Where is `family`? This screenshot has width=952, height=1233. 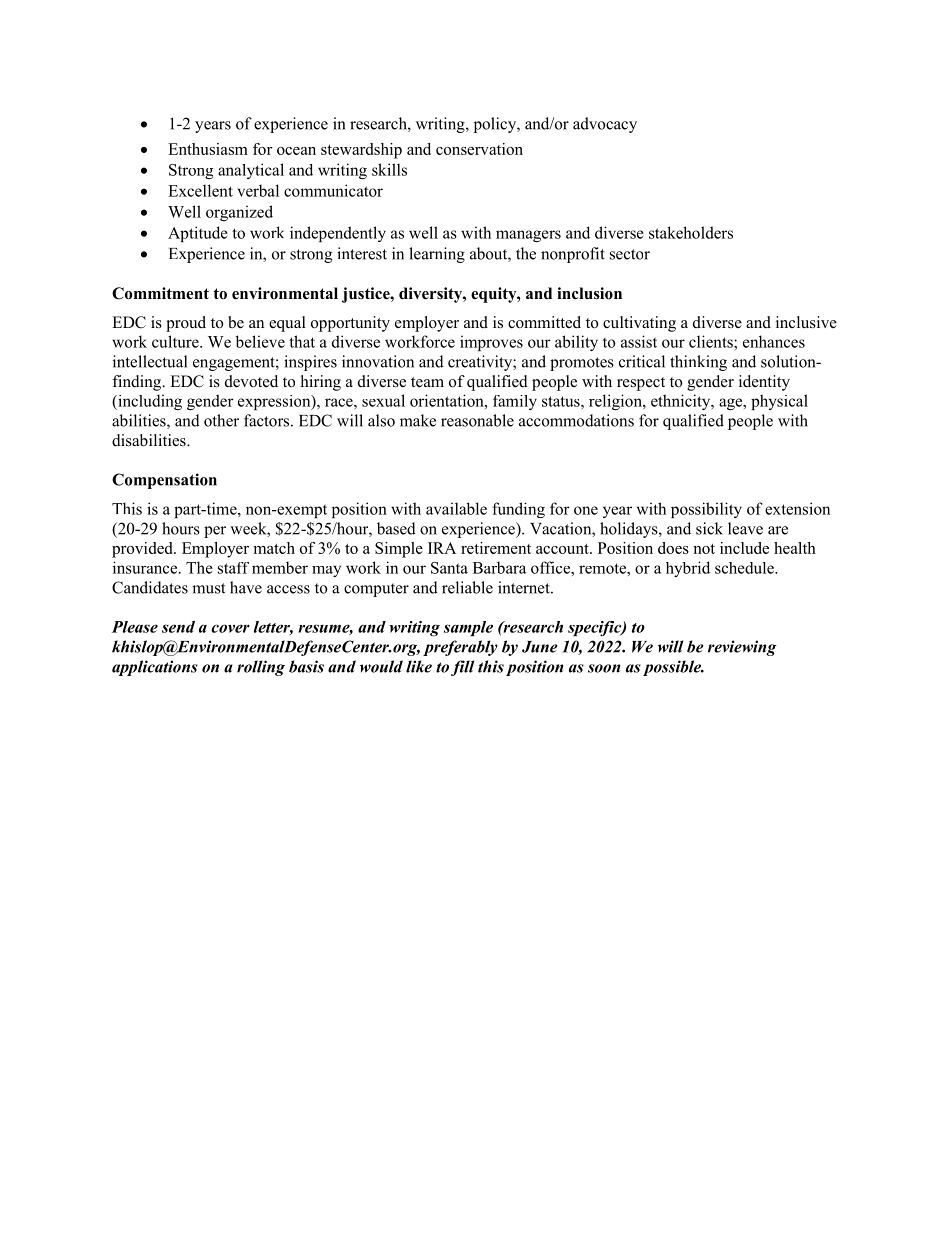 family is located at coordinates (515, 402).
